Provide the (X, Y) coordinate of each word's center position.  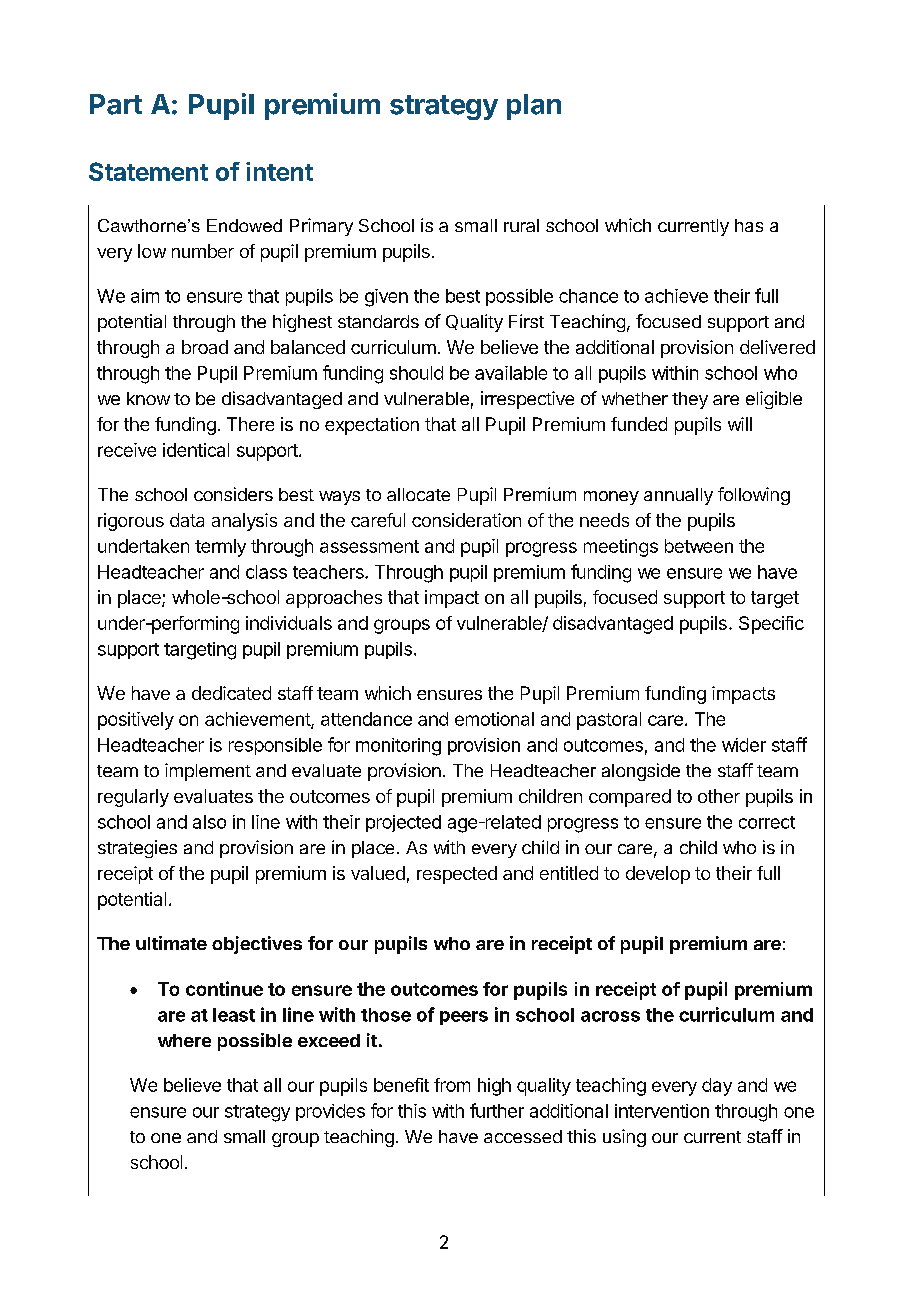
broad (205, 347)
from (452, 1085)
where (184, 1040)
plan (534, 107)
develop (658, 875)
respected (457, 875)
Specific (771, 625)
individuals (289, 623)
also (209, 822)
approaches (334, 599)
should (416, 373)
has (749, 225)
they (690, 400)
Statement (148, 171)
